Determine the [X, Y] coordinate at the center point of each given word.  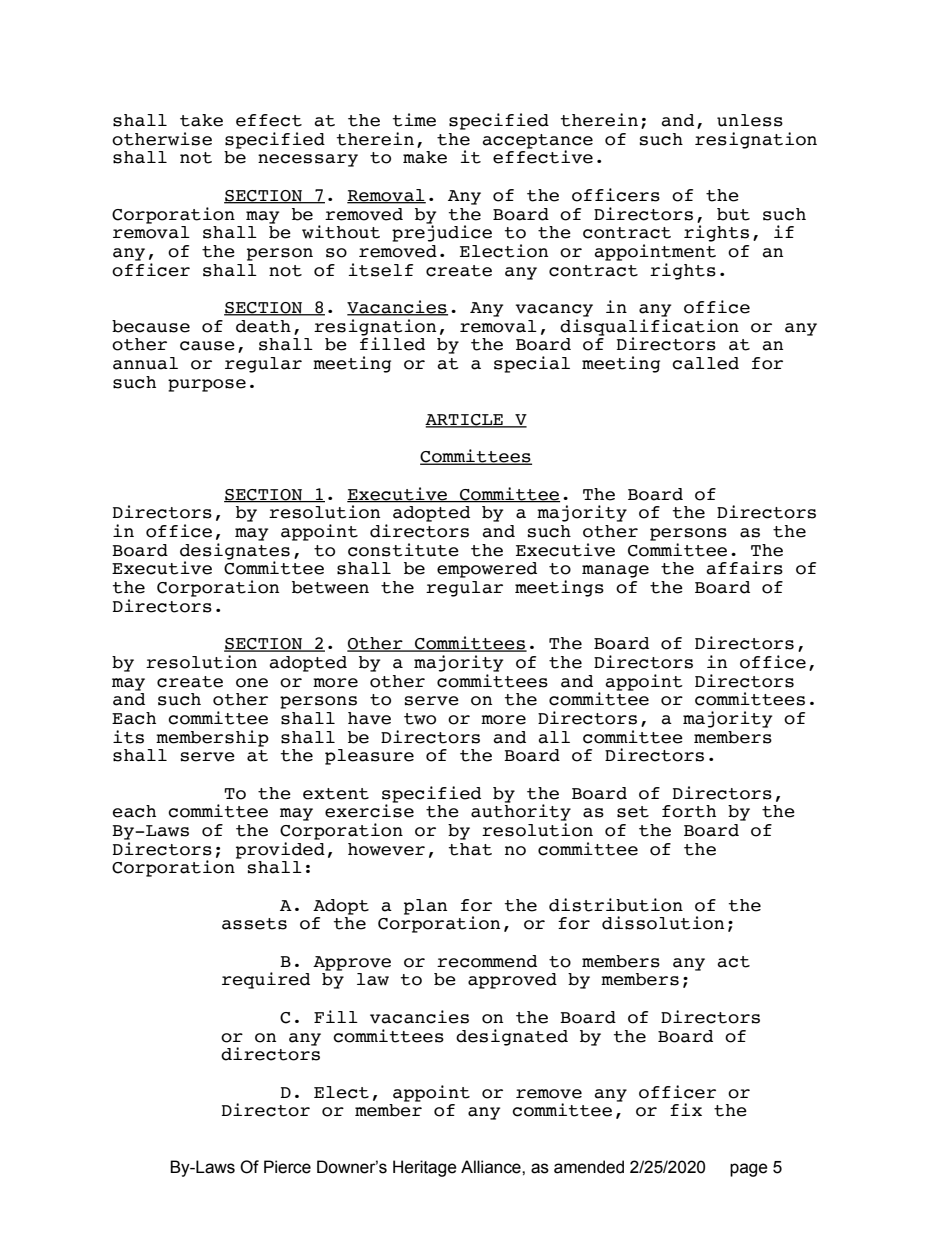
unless [750, 120]
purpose [207, 385]
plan [425, 907]
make [425, 157]
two [420, 719]
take [201, 120]
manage [615, 571]
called [705, 363]
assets [254, 924]
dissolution [663, 923]
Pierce [287, 1167]
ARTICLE [465, 421]
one [252, 683]
